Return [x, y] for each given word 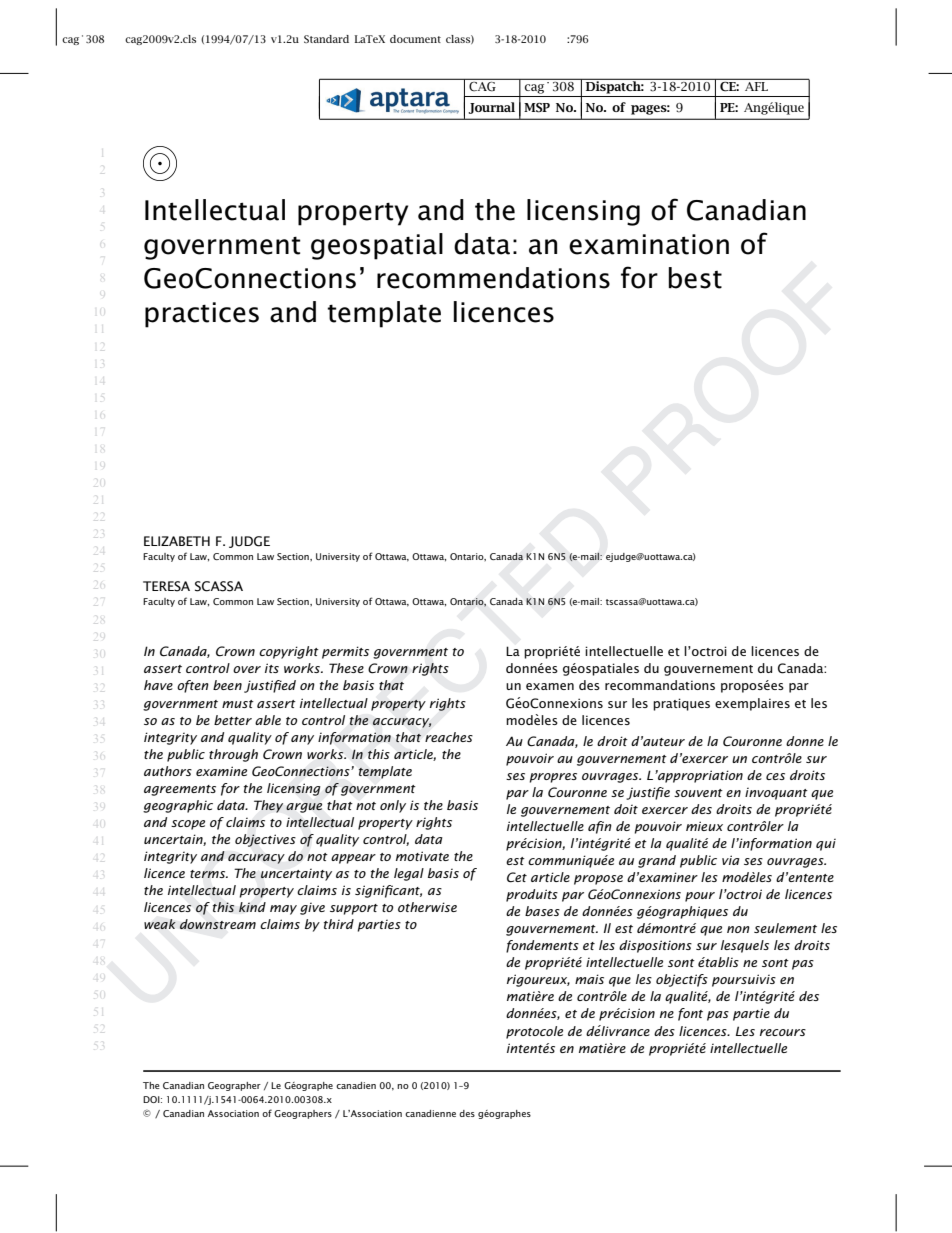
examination [649, 244]
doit [626, 809]
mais [589, 979]
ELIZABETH [177, 541]
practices [202, 315]
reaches [449, 737]
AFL [756, 86]
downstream [218, 924]
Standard [326, 39]
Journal [491, 108]
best [695, 278]
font [690, 1014]
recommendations [493, 278]
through [233, 755]
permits [345, 652]
